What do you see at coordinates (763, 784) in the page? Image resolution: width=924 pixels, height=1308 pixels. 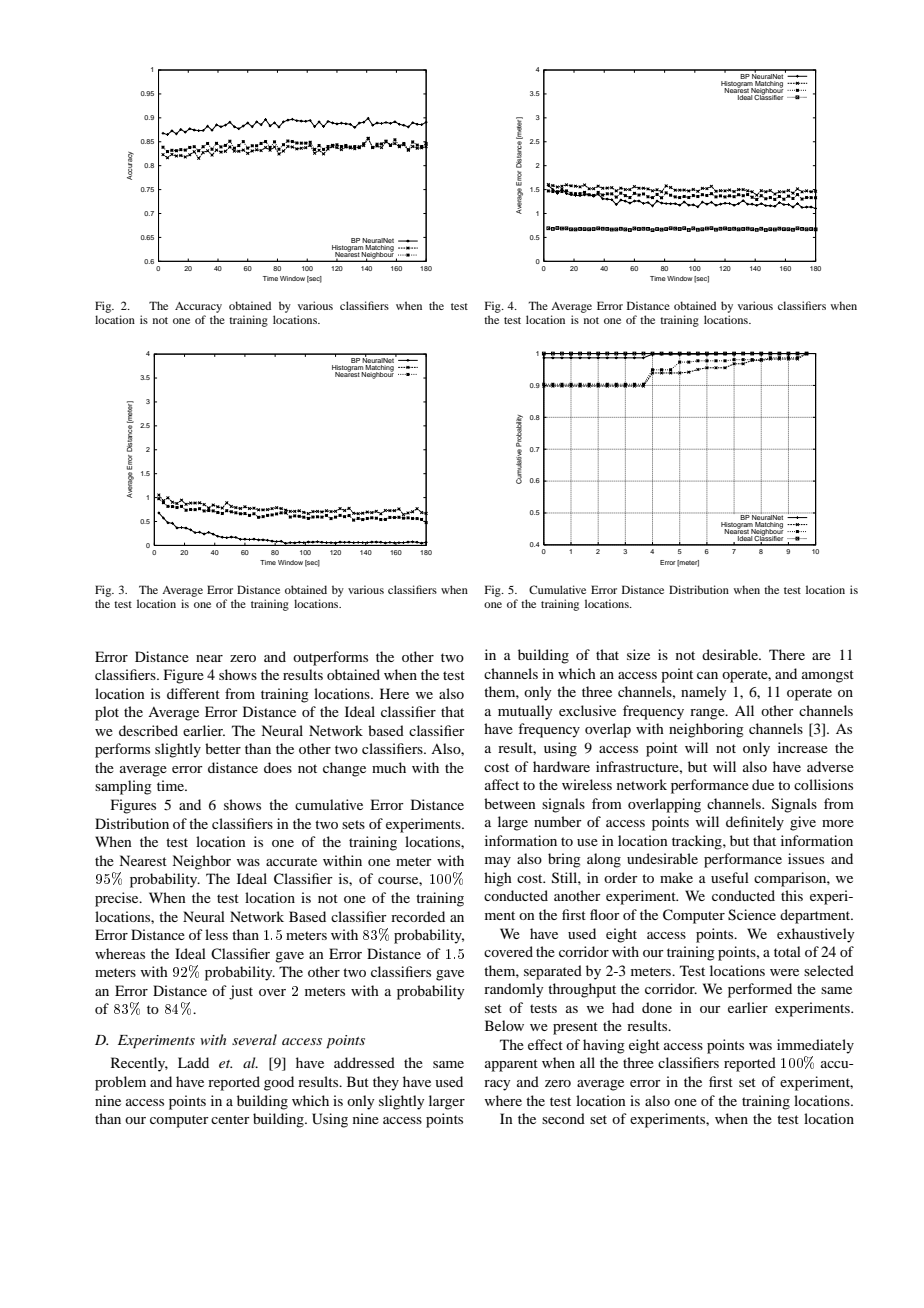 I see `due` at bounding box center [763, 784].
